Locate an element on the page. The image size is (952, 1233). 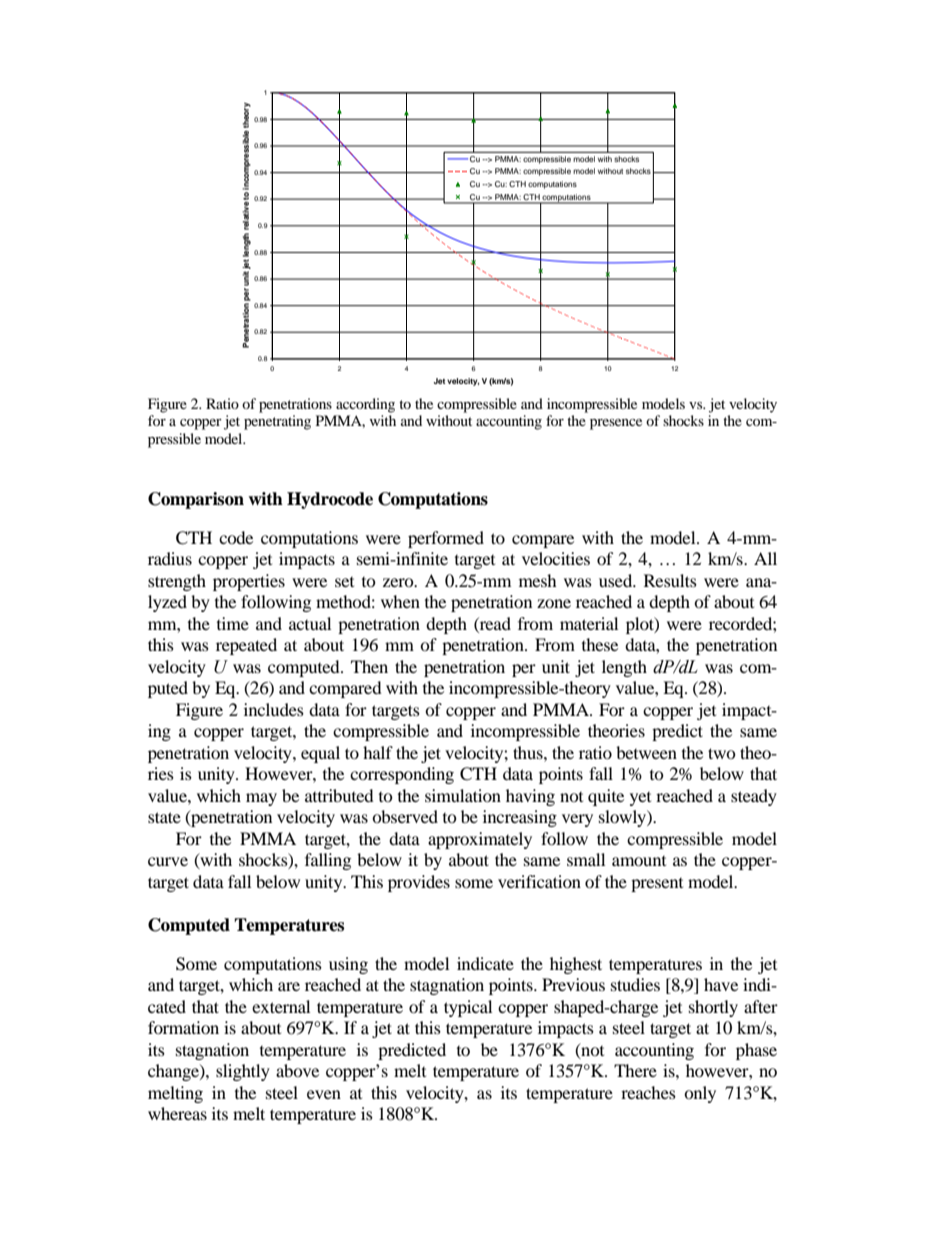
curve is located at coordinates (168, 861).
